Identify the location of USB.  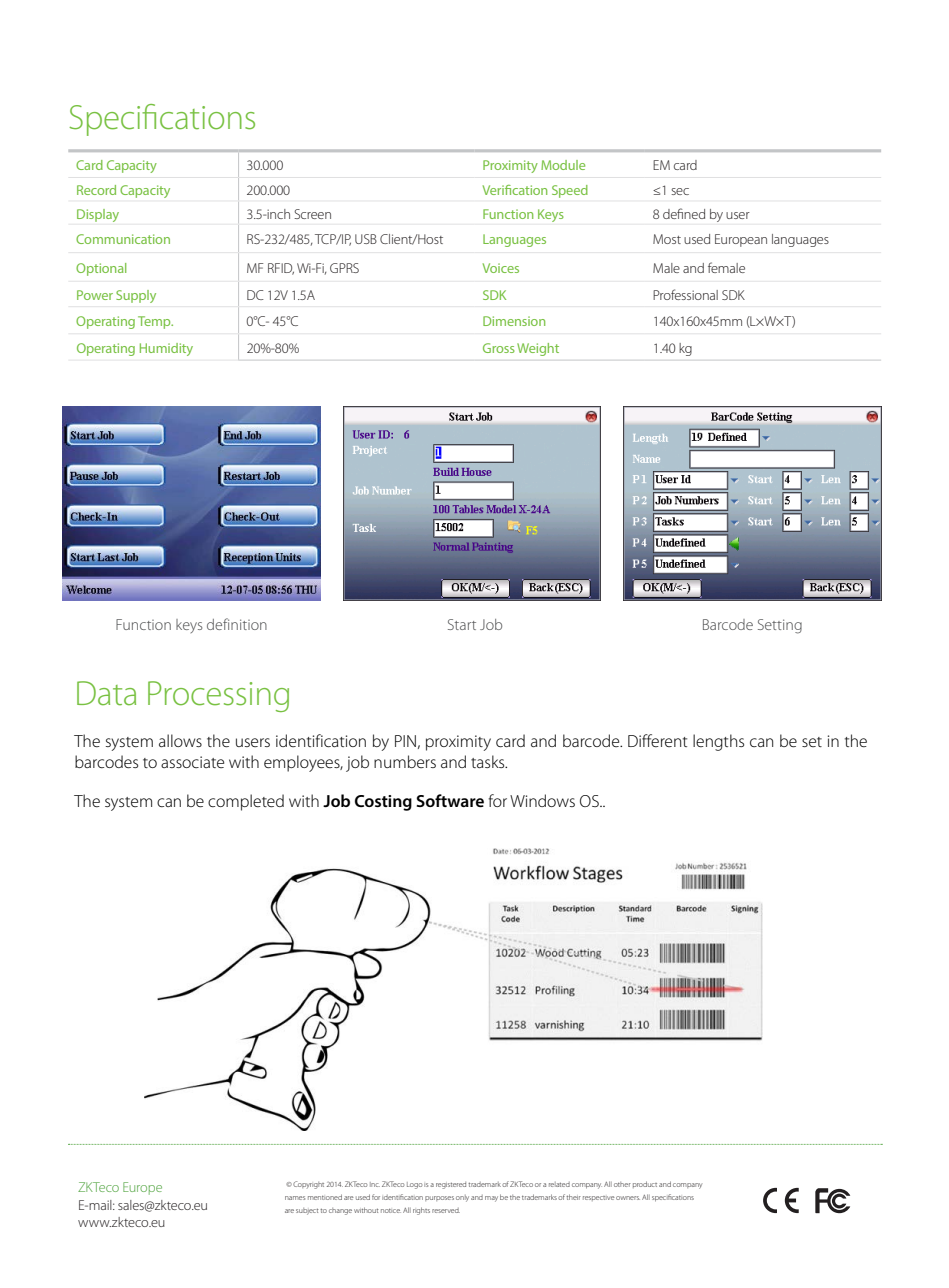
(366, 239).
